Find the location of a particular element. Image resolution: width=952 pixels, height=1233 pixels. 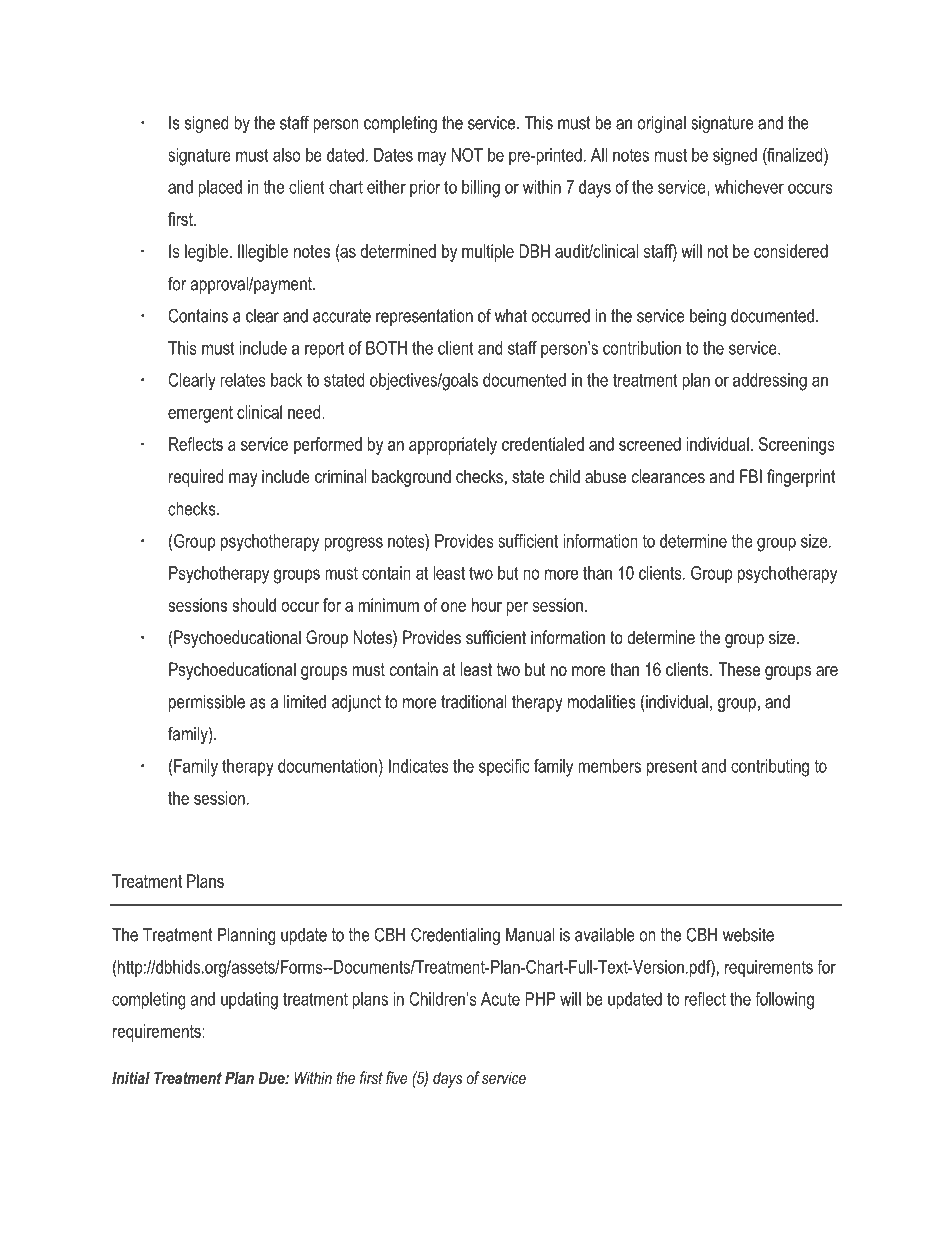

contributing is located at coordinates (770, 768).
